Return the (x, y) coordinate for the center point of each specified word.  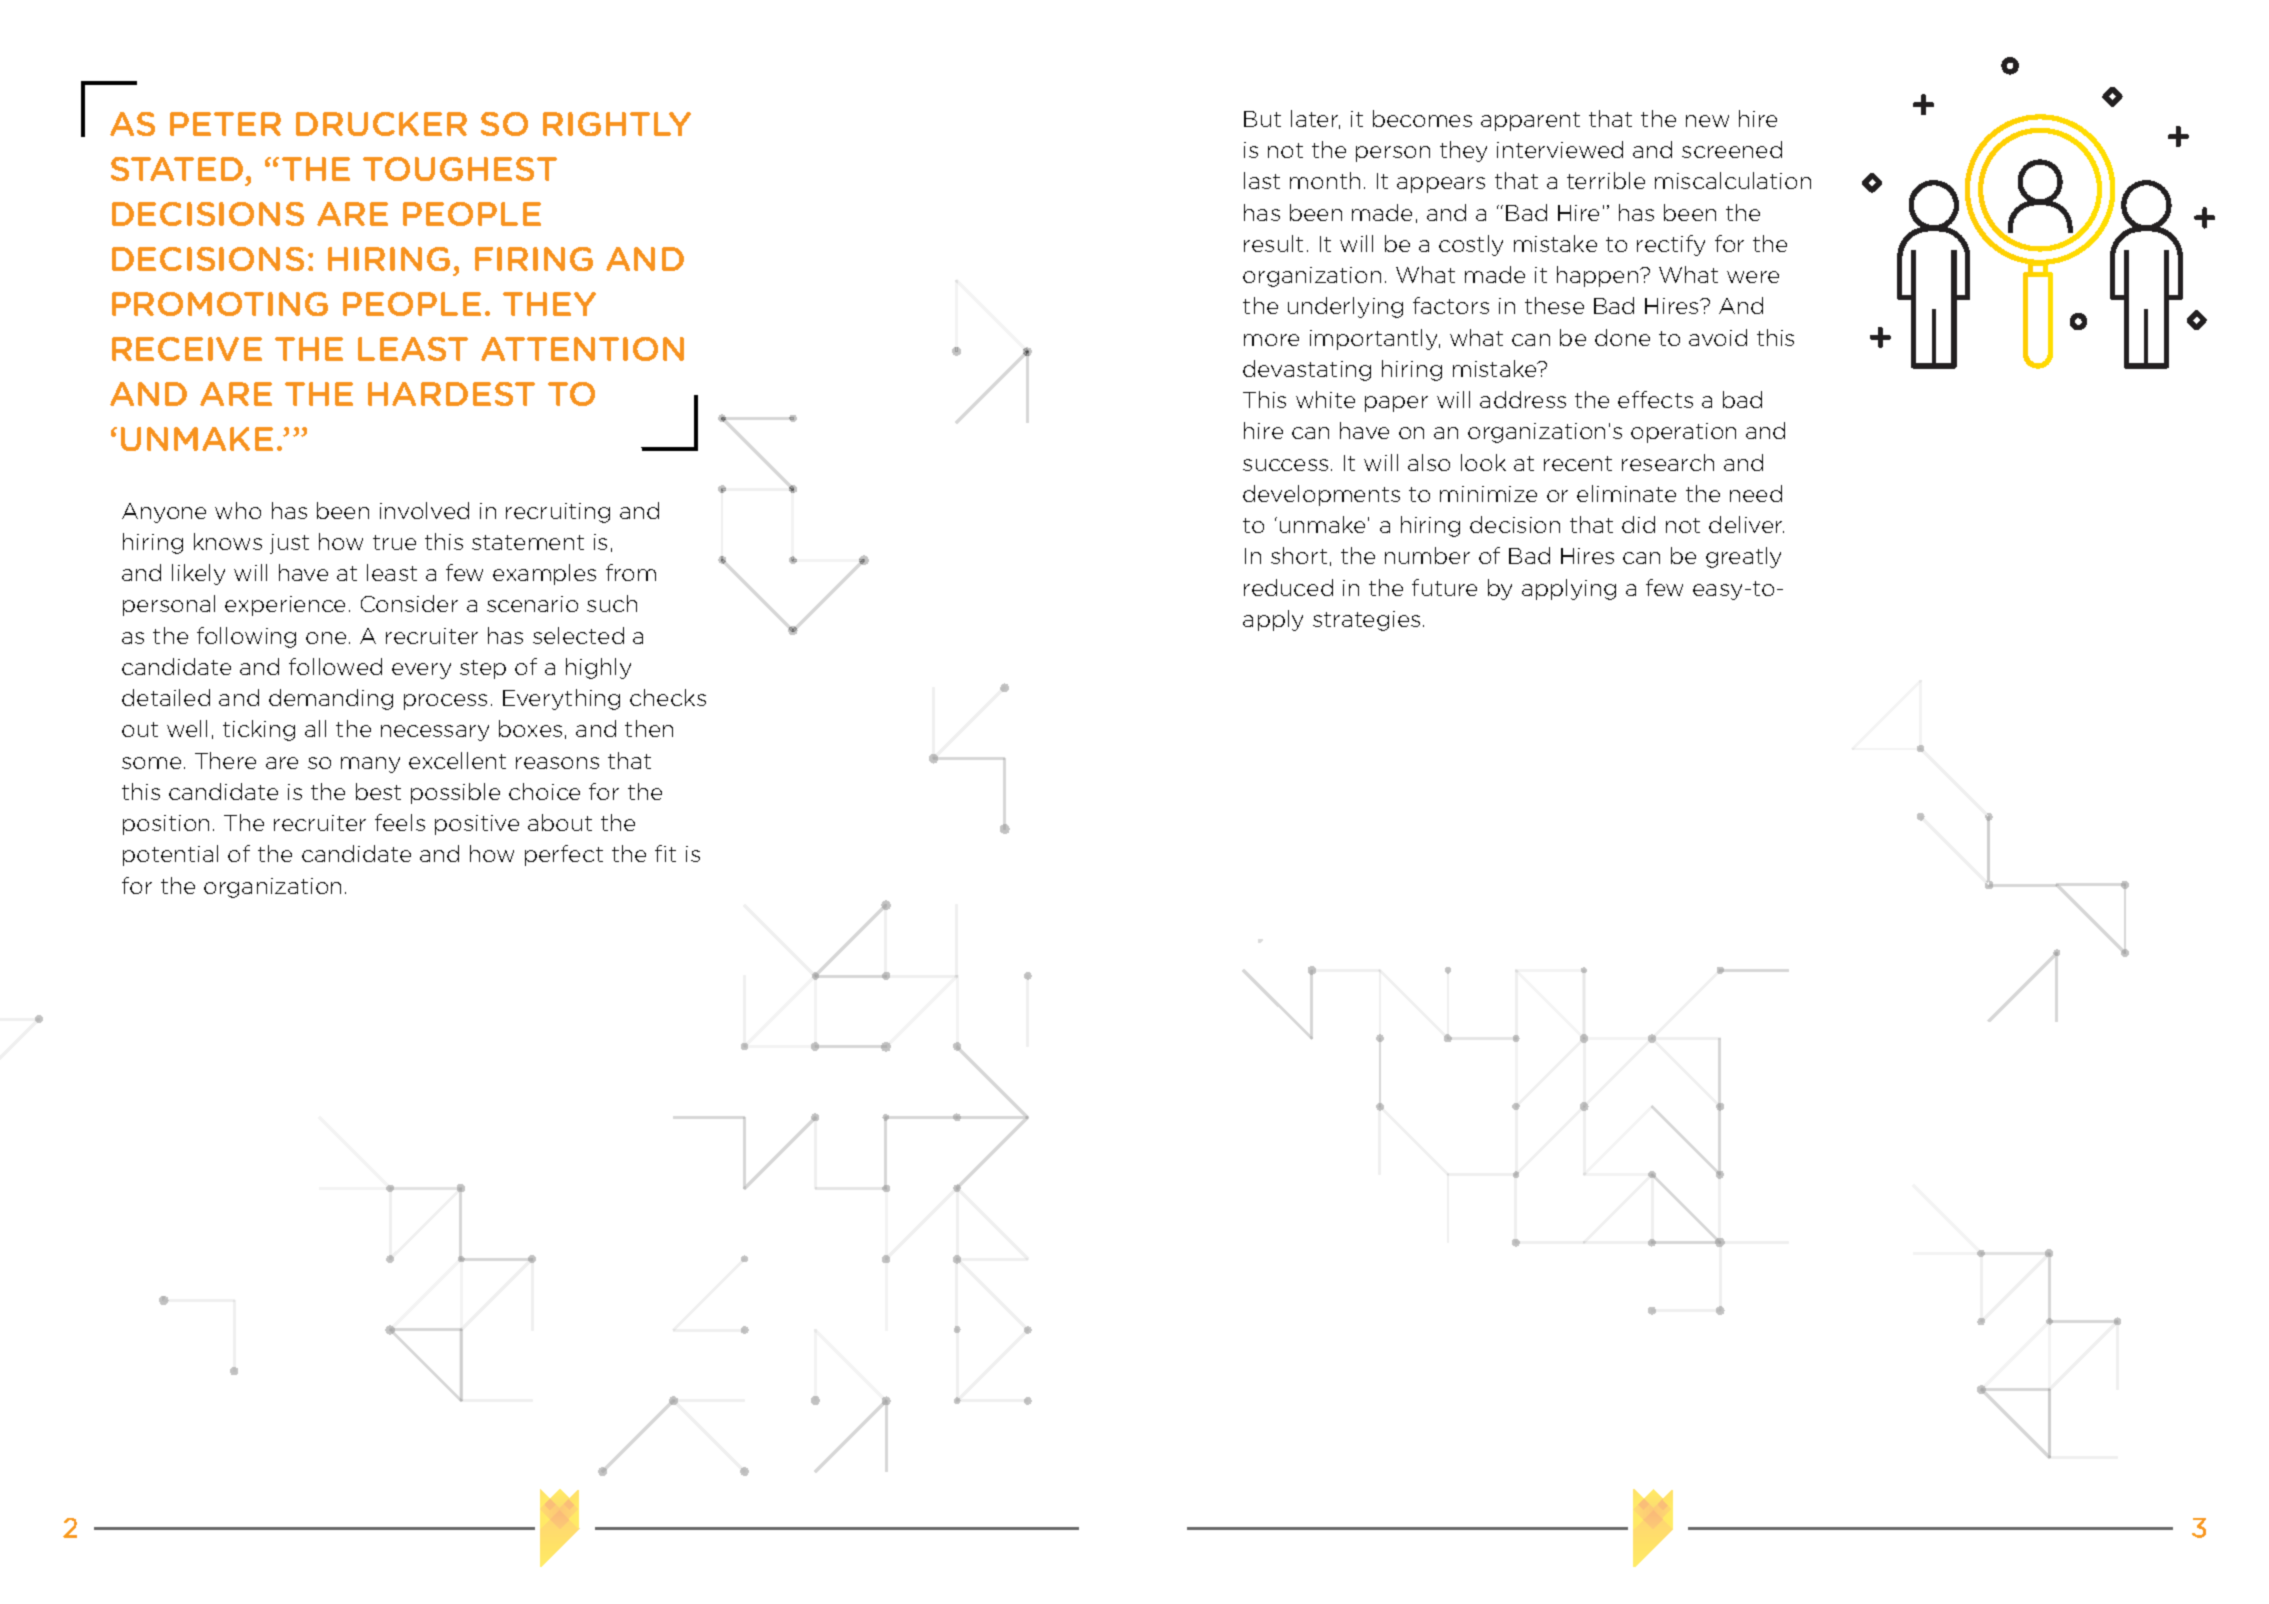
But (1262, 119)
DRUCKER (381, 124)
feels (400, 822)
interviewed (1560, 149)
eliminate (1626, 493)
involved (424, 510)
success (1285, 465)
